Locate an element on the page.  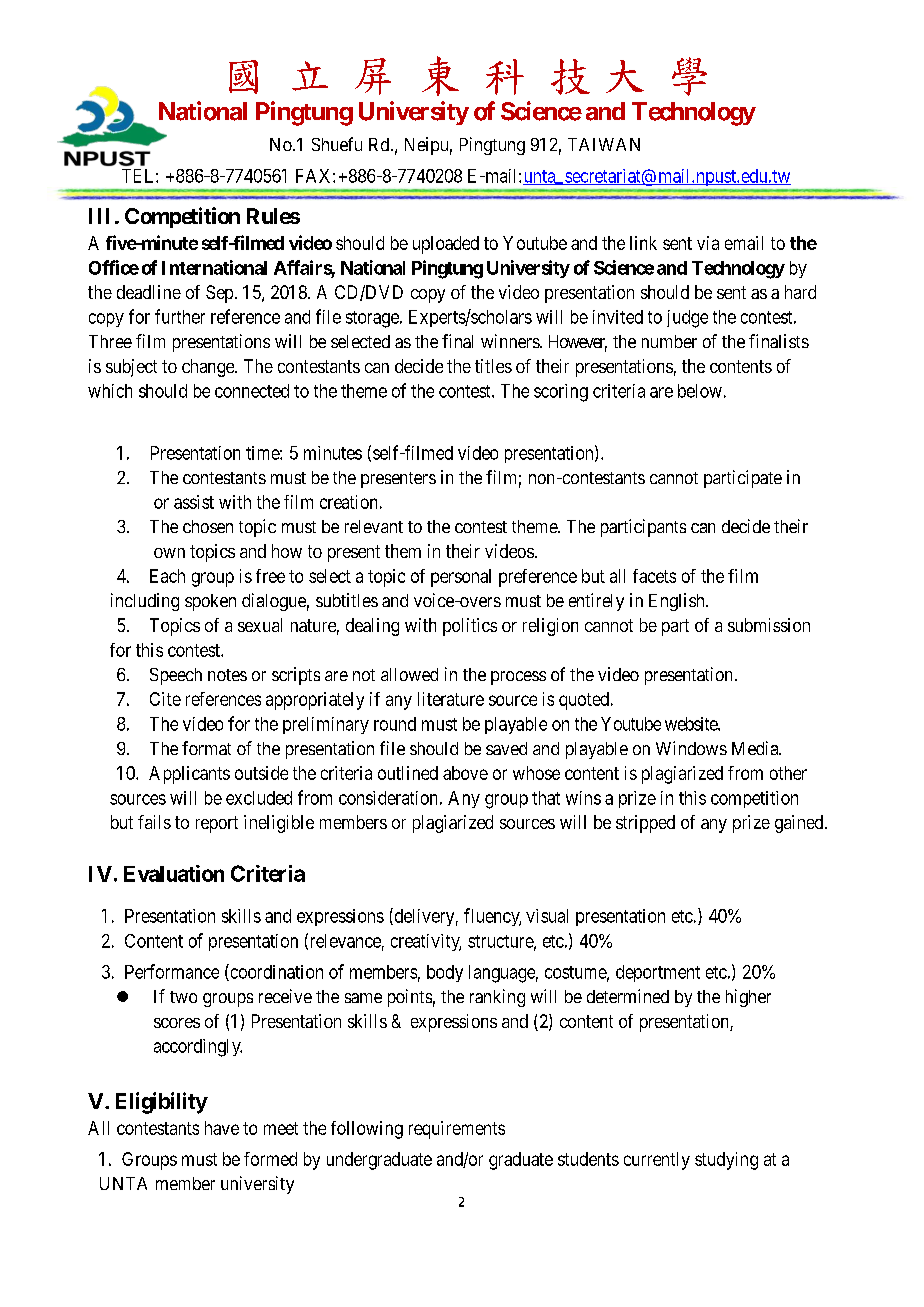
III is located at coordinates (99, 216).
